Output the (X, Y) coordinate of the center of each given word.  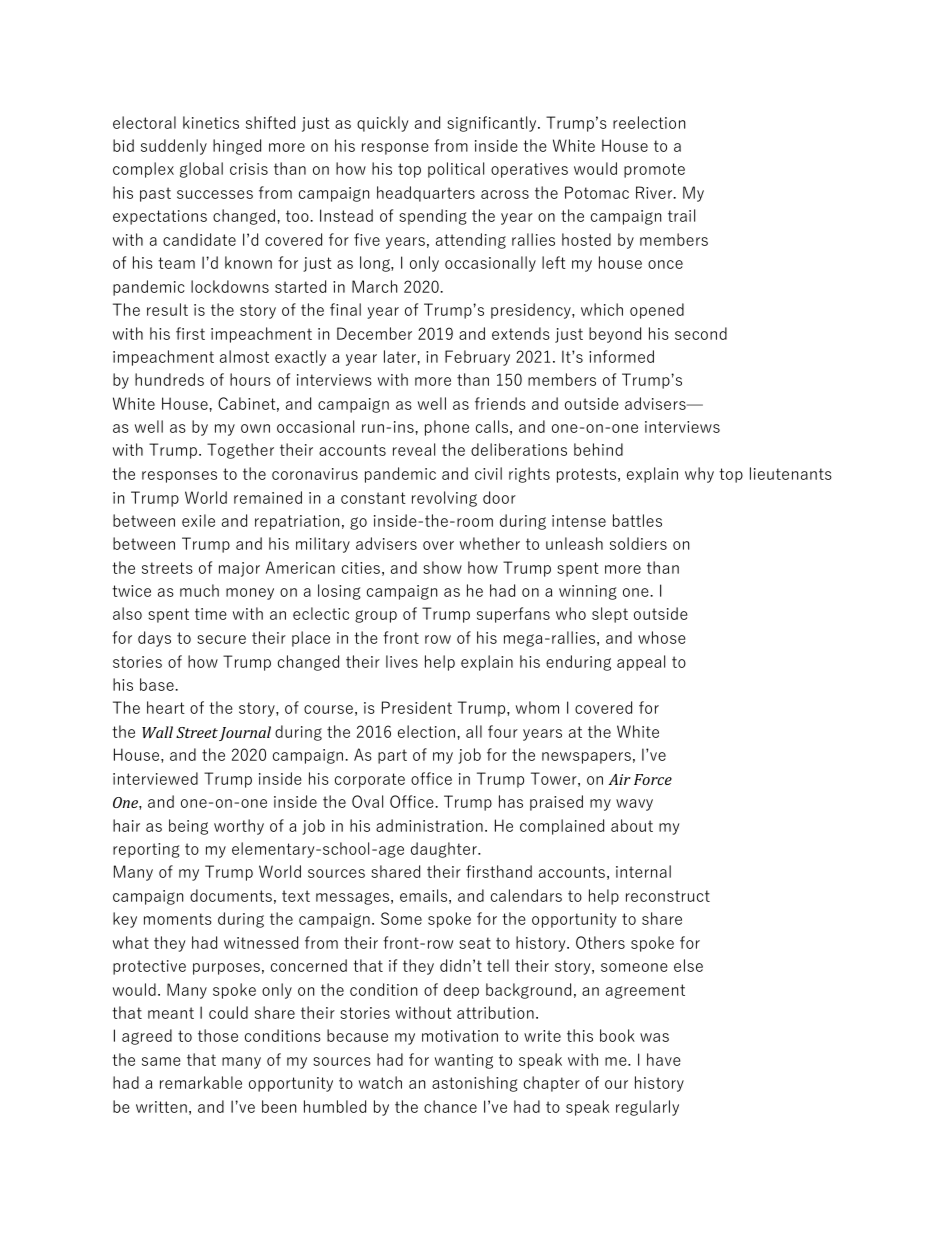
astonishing (475, 1084)
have (664, 1059)
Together (240, 451)
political (456, 170)
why (699, 475)
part (392, 756)
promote (654, 170)
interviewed (155, 778)
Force (653, 779)
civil (488, 473)
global (201, 170)
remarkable (201, 1082)
